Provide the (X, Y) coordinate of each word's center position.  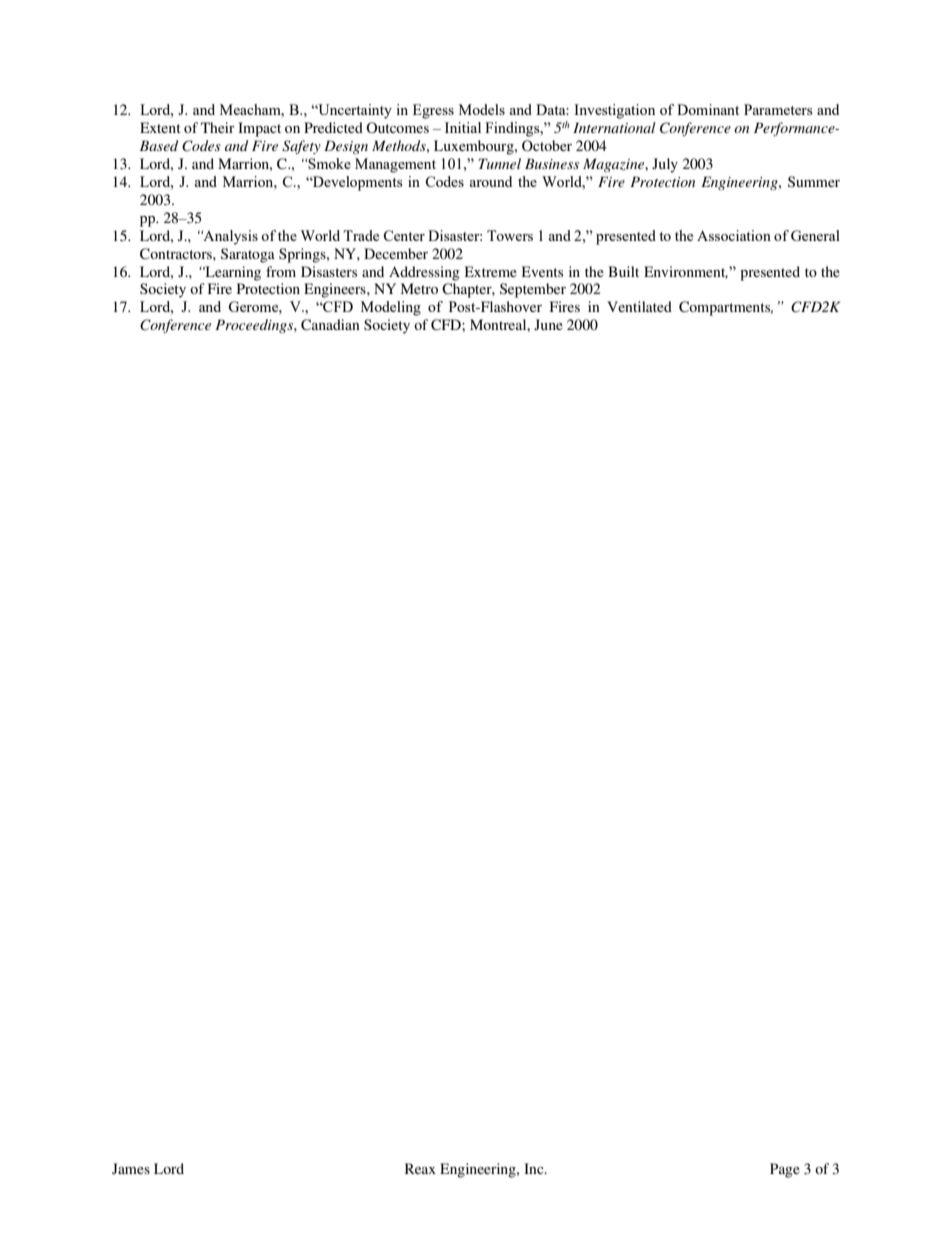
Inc (535, 1168)
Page (785, 1170)
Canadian (330, 325)
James (131, 1168)
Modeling (391, 308)
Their (218, 127)
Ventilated (639, 306)
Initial (463, 127)
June (548, 324)
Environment (686, 272)
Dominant (708, 109)
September (533, 290)
